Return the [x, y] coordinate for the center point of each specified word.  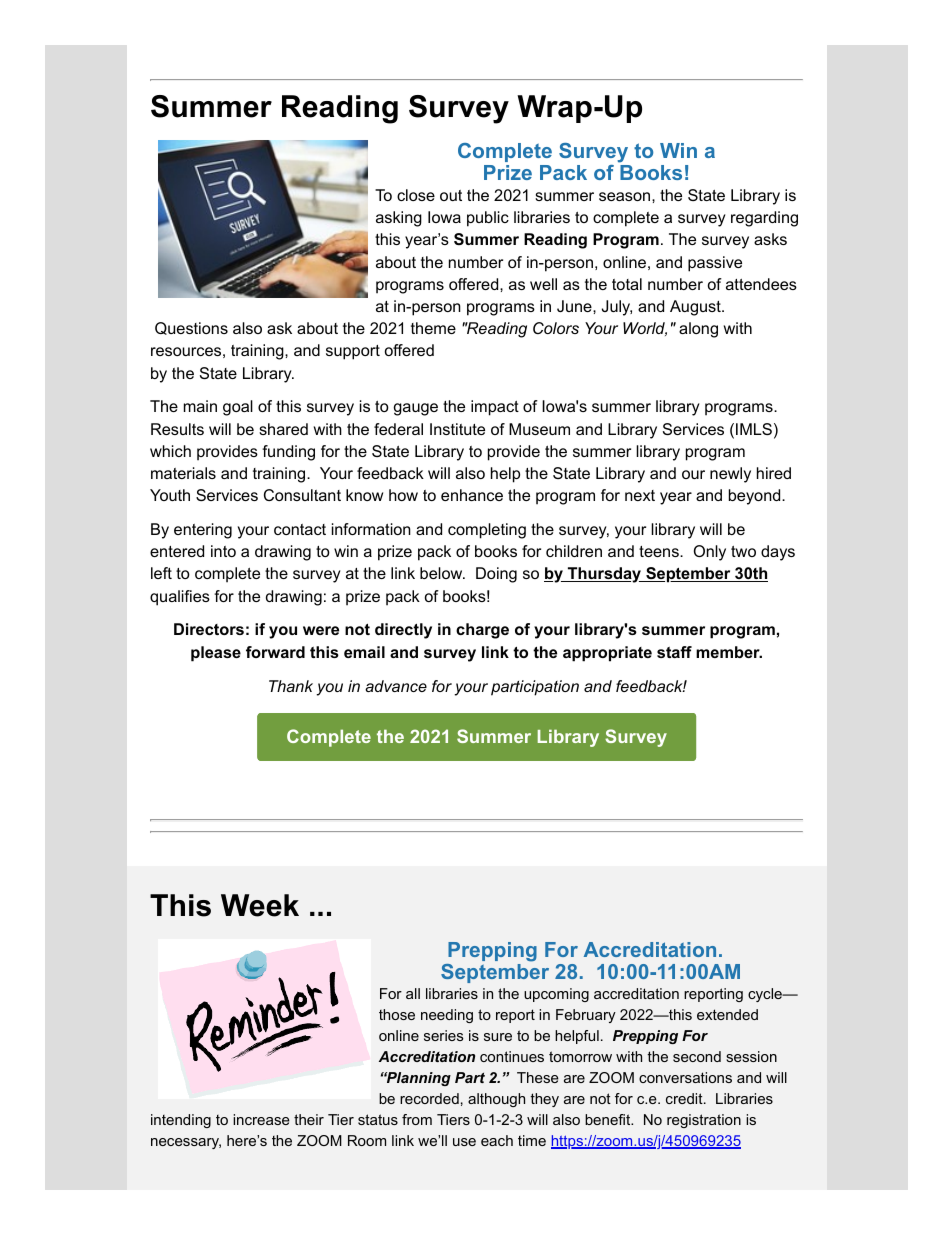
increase [261, 1119]
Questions [191, 328]
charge [482, 631]
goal [238, 408]
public [488, 219]
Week [260, 905]
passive [715, 264]
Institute [457, 429]
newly [730, 475]
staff [674, 652]
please [216, 654]
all [413, 993]
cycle [766, 995]
